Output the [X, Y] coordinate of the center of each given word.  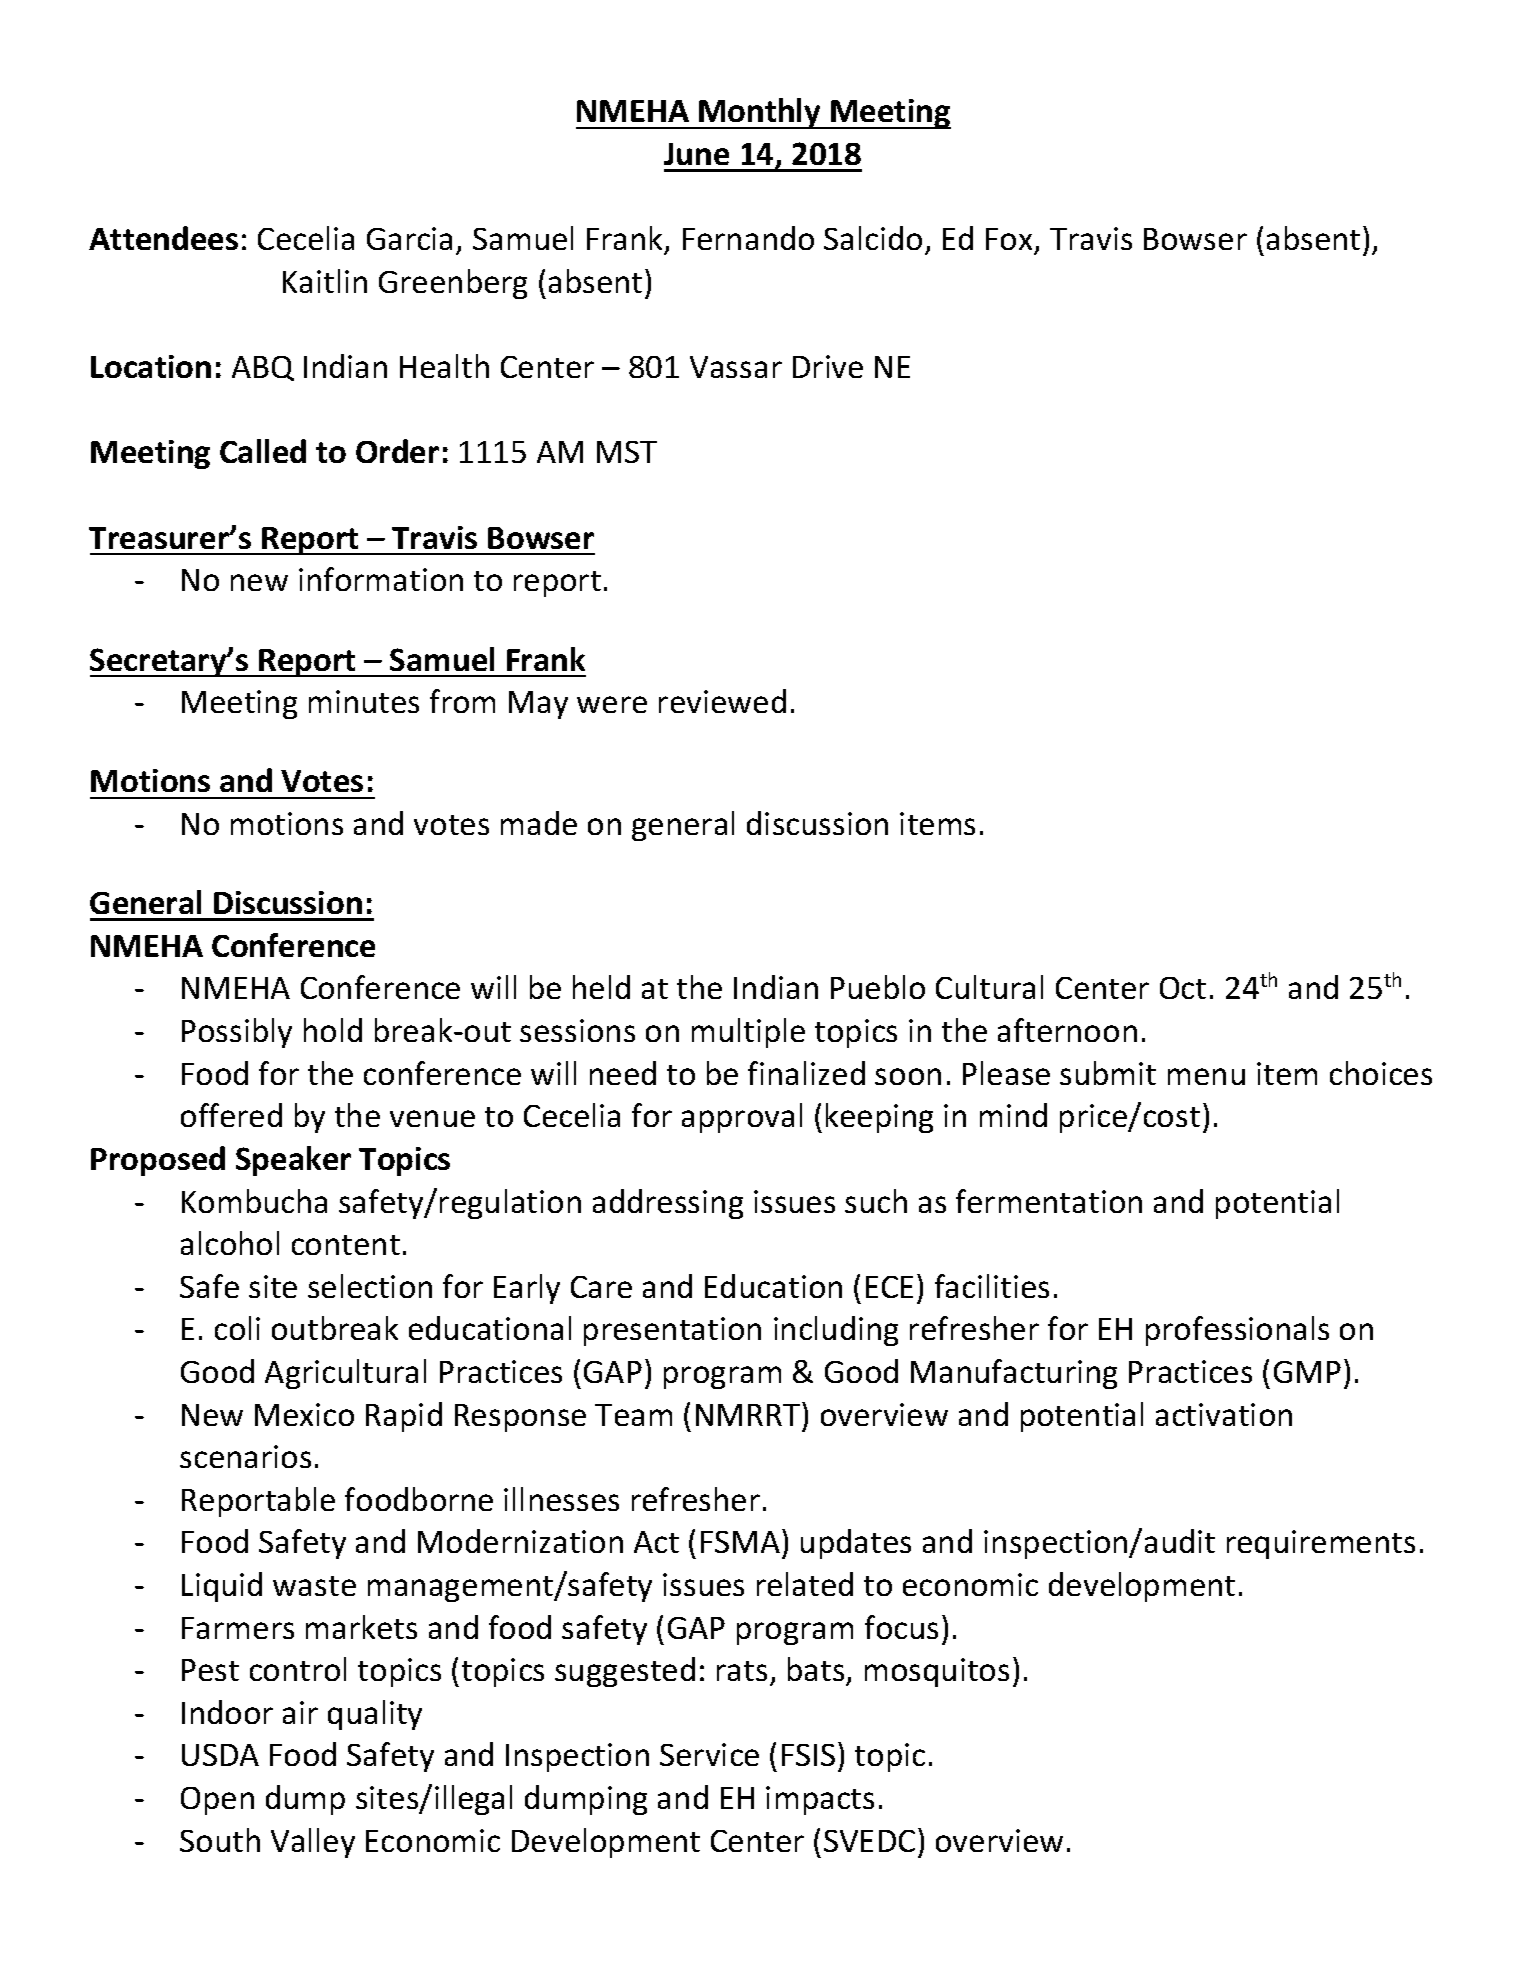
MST [627, 452]
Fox [1010, 241]
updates [856, 1544]
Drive [828, 366]
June [696, 154]
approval [742, 1118]
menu [1206, 1076]
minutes [364, 701]
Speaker [293, 1161]
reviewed [722, 701]
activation [1224, 1414]
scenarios [245, 1456]
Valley [313, 1843]
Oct [1183, 988]
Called [263, 451]
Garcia [409, 238]
